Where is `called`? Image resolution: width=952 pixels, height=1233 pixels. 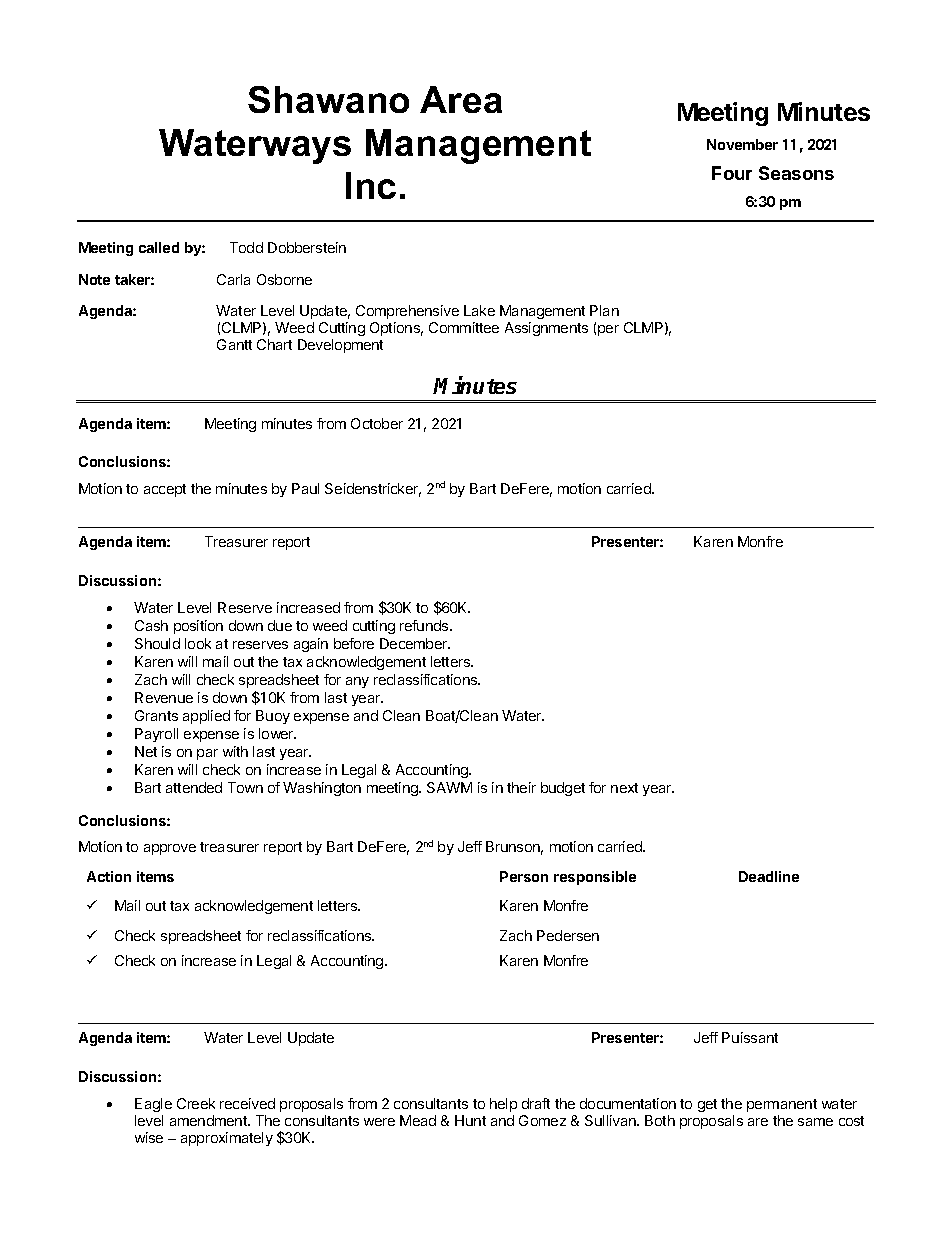 called is located at coordinates (159, 247).
